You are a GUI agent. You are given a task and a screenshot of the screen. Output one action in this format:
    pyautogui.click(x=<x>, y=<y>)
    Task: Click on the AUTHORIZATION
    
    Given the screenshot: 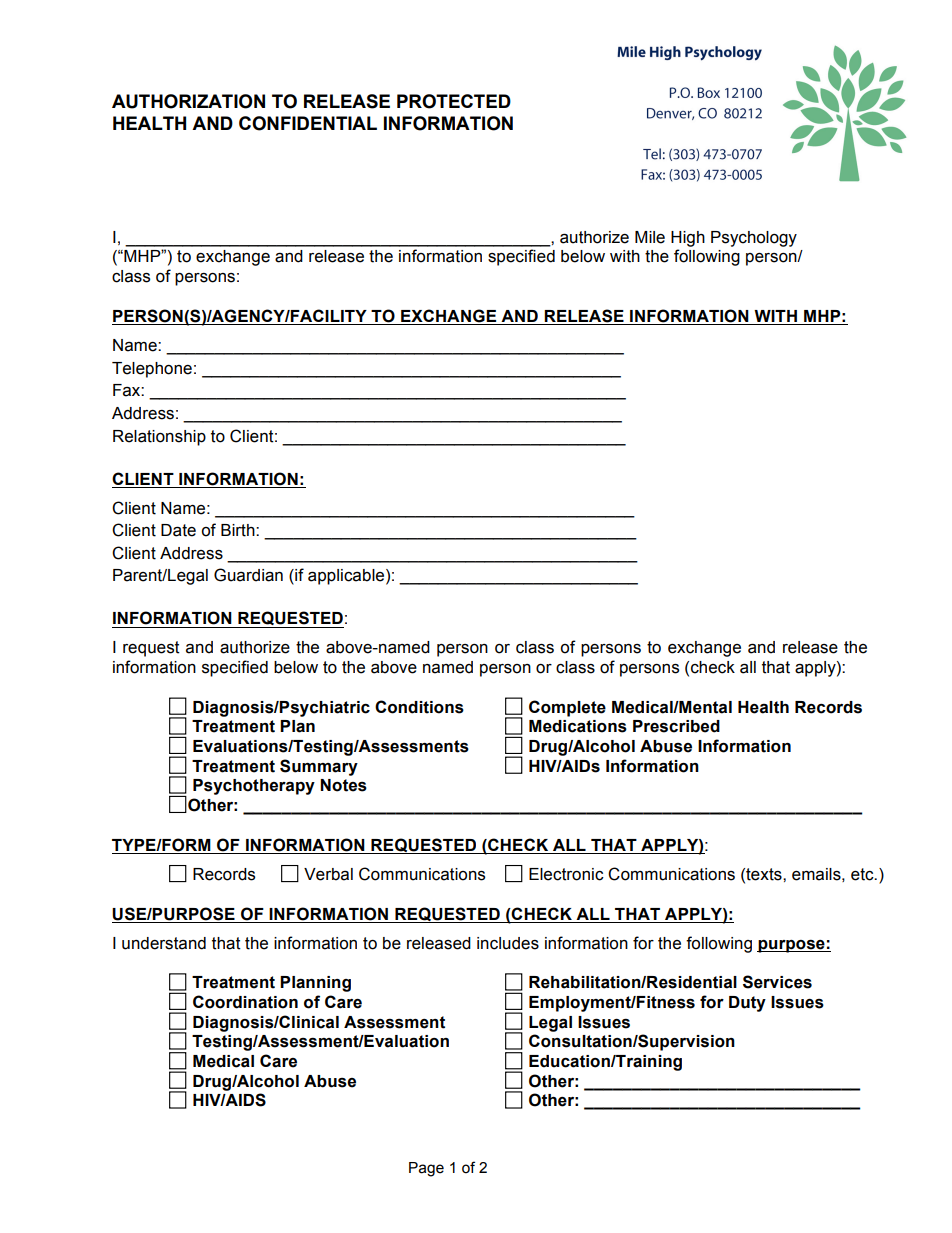 What is the action you would take?
    pyautogui.click(x=188, y=101)
